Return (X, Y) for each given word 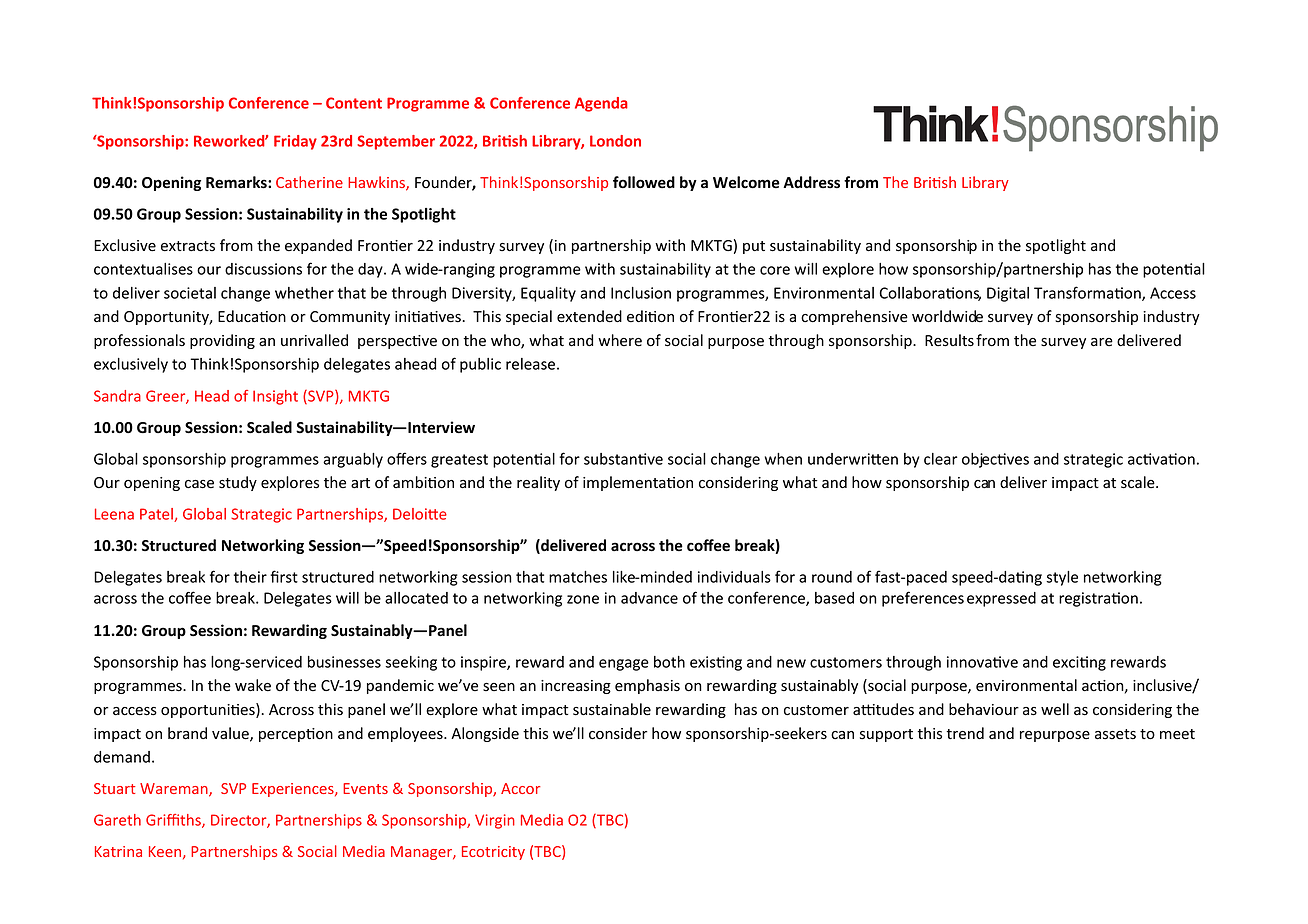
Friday (295, 142)
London (615, 141)
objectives (995, 460)
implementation (638, 483)
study (238, 483)
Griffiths (174, 821)
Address (811, 182)
